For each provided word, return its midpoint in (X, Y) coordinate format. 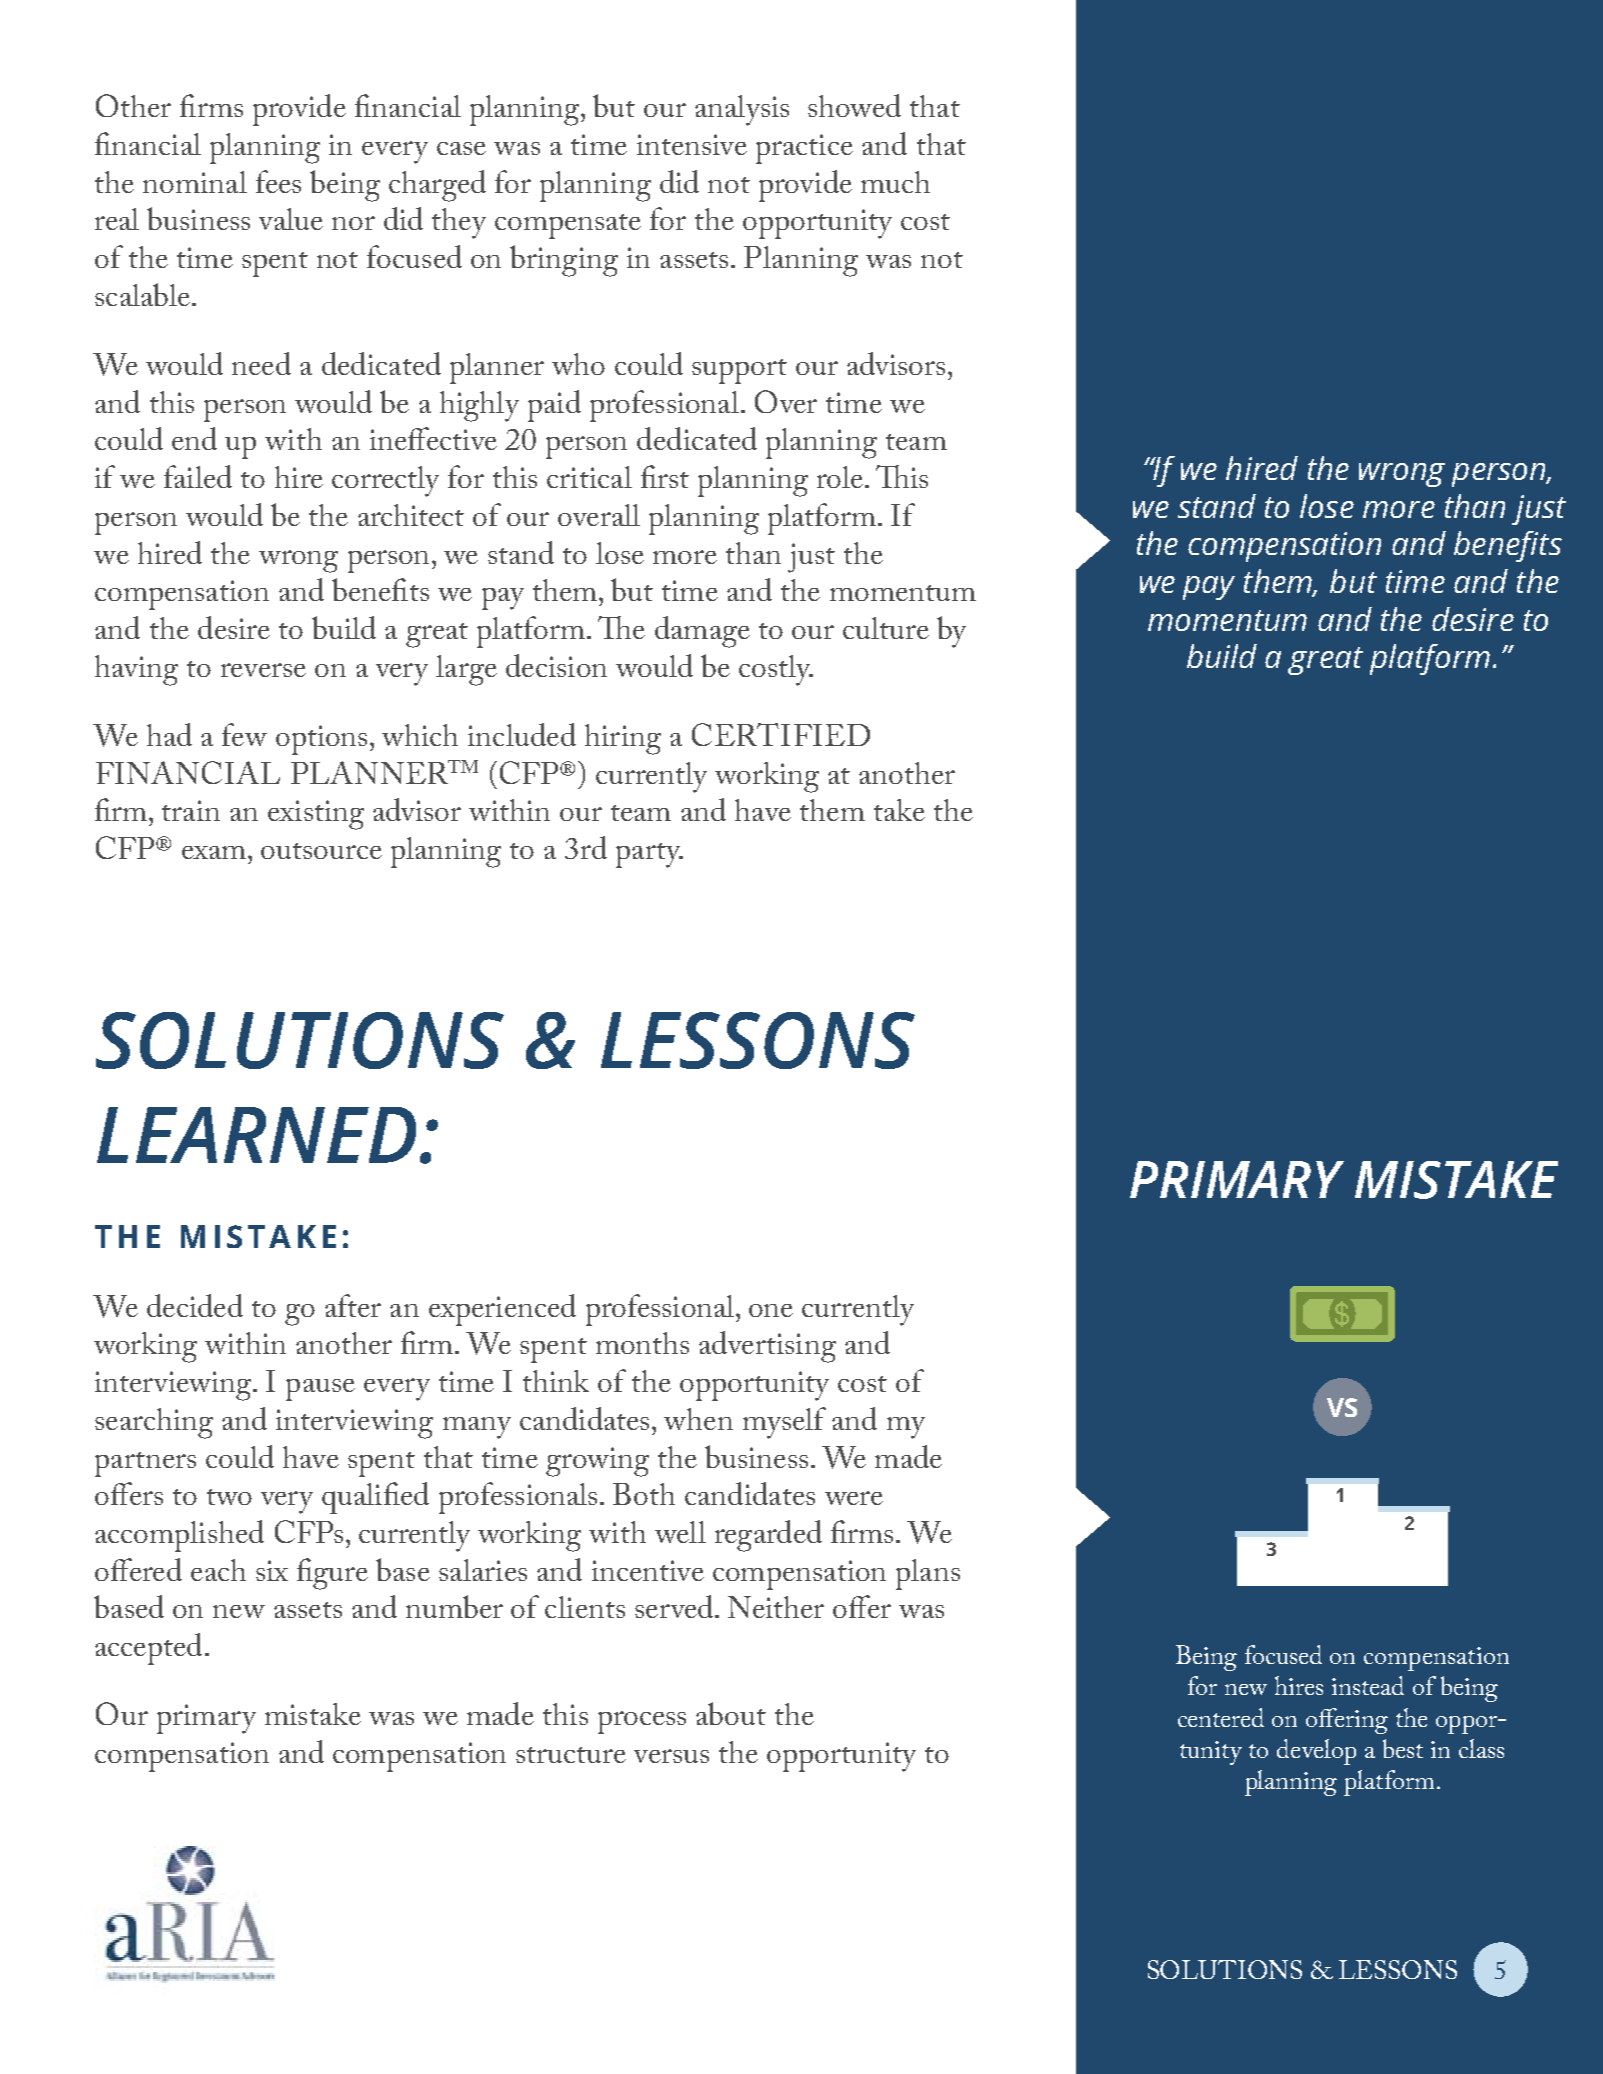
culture (886, 628)
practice (804, 149)
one (771, 1310)
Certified (781, 734)
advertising (767, 1347)
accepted (148, 1649)
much (895, 182)
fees (278, 181)
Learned (256, 1135)
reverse (263, 670)
